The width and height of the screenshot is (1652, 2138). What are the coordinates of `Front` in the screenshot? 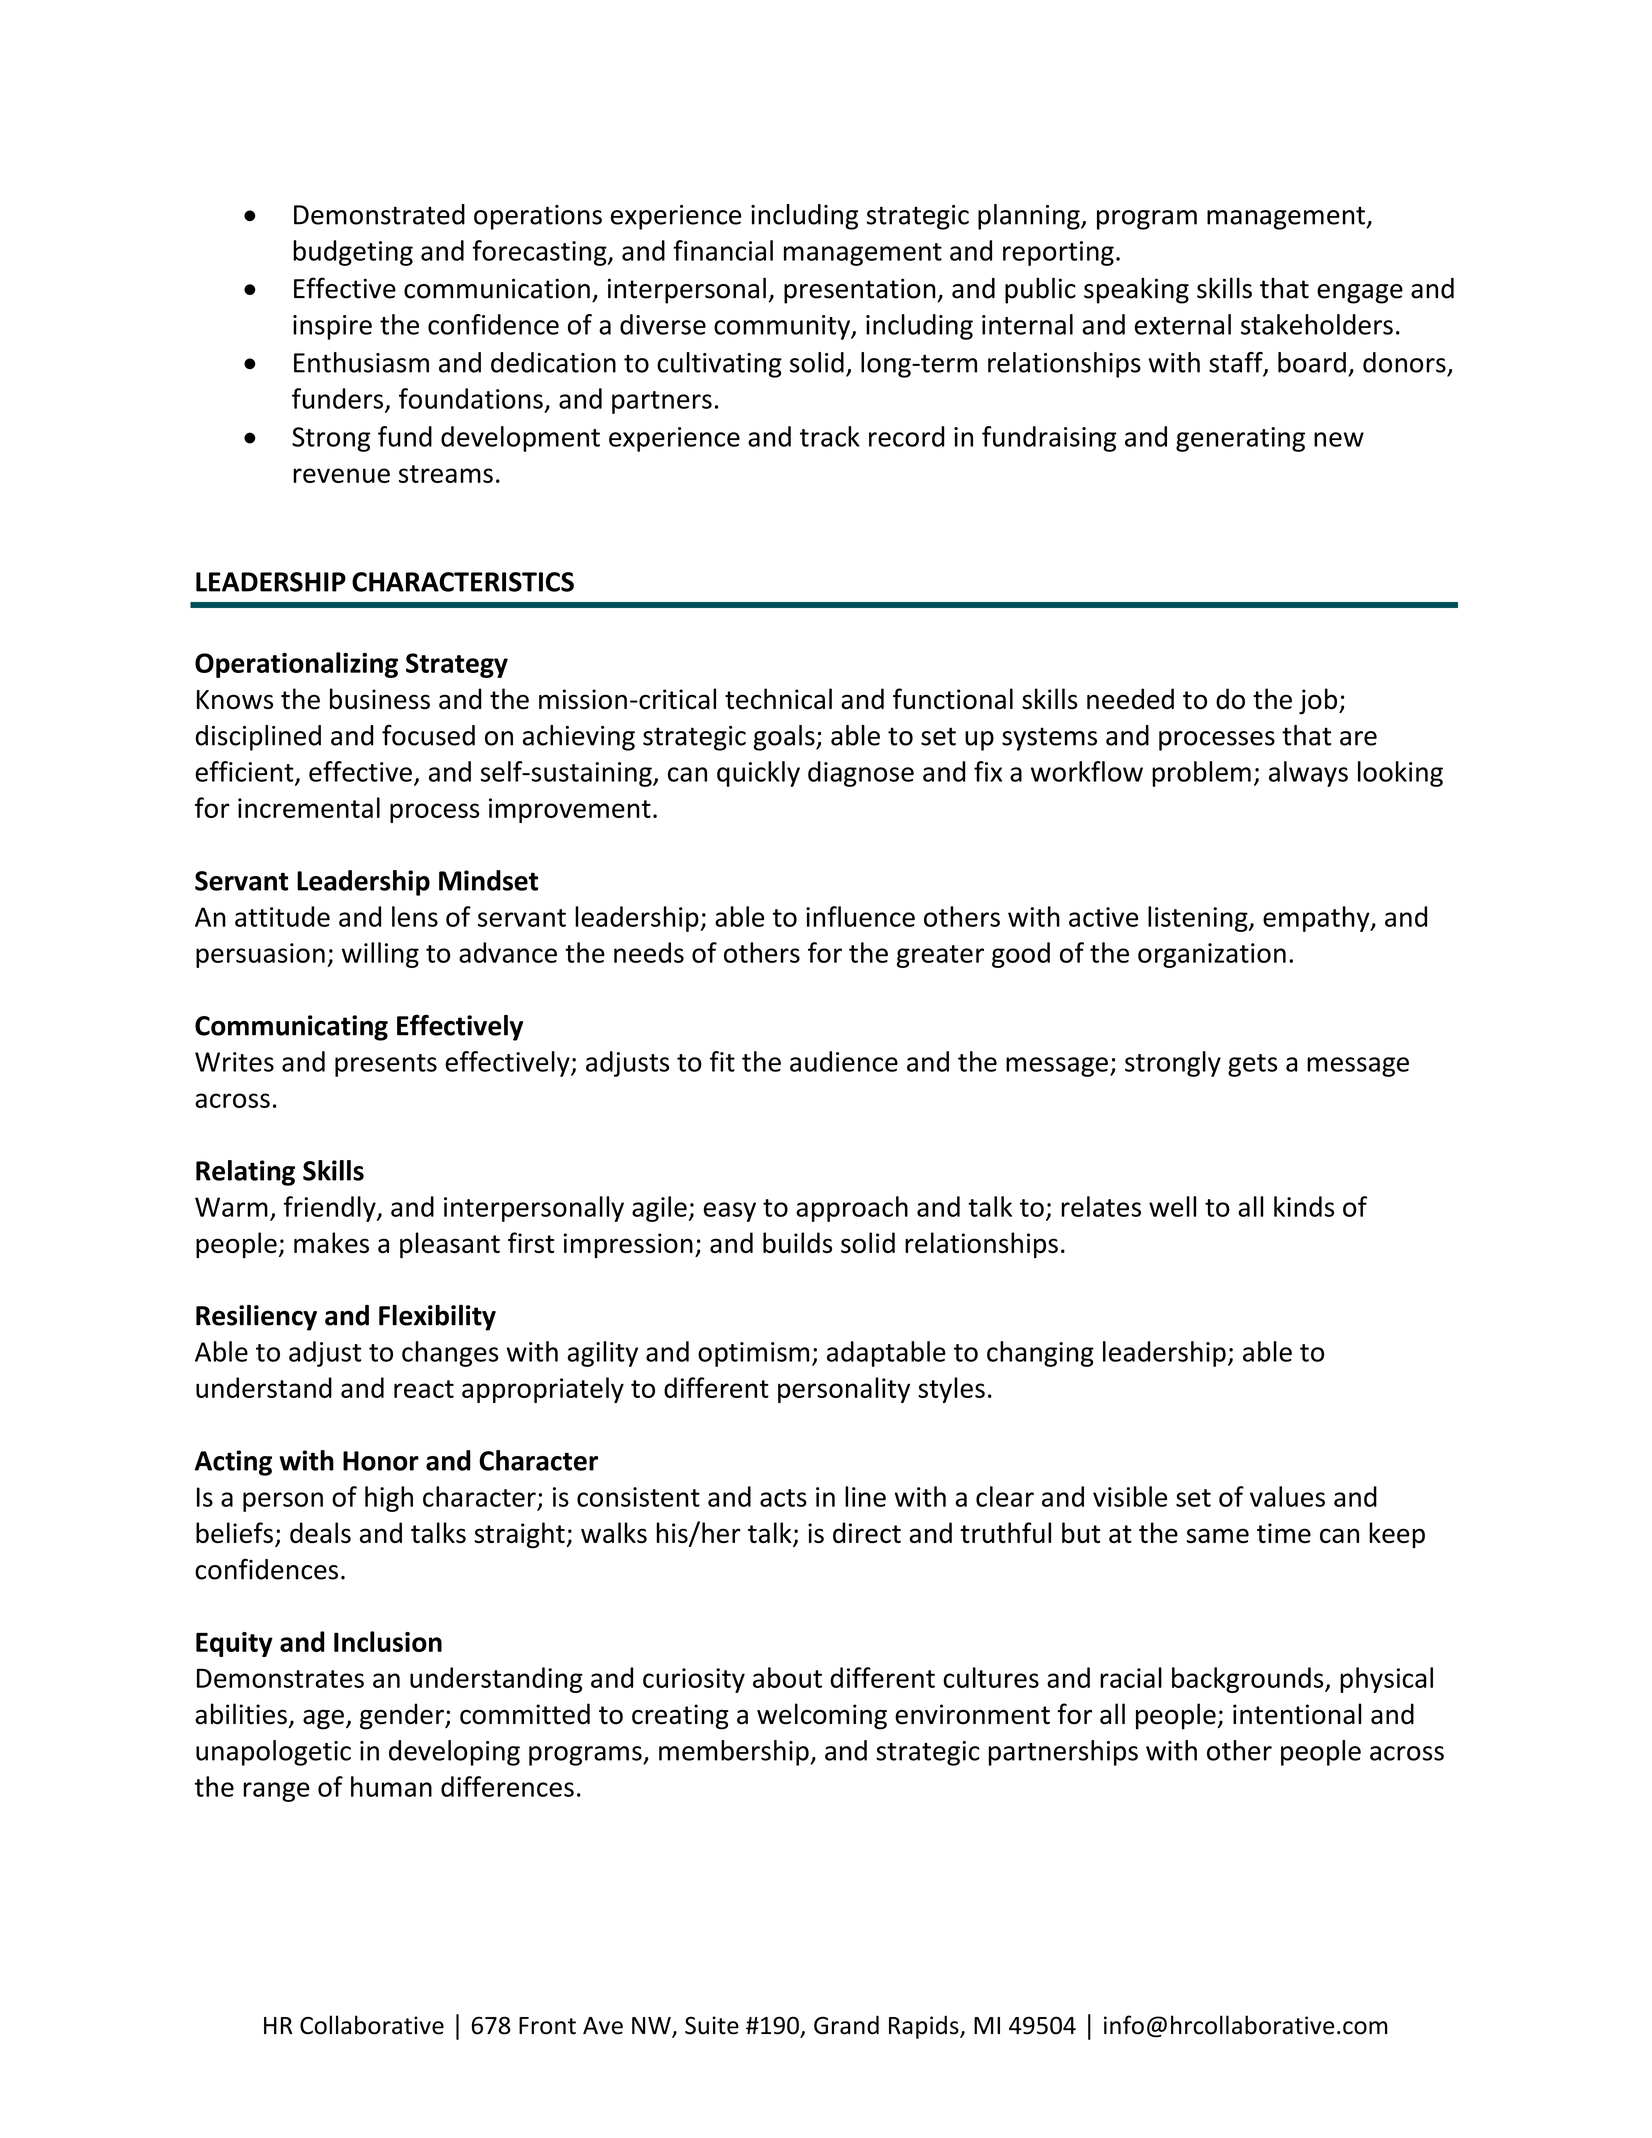 It's located at (547, 2026).
